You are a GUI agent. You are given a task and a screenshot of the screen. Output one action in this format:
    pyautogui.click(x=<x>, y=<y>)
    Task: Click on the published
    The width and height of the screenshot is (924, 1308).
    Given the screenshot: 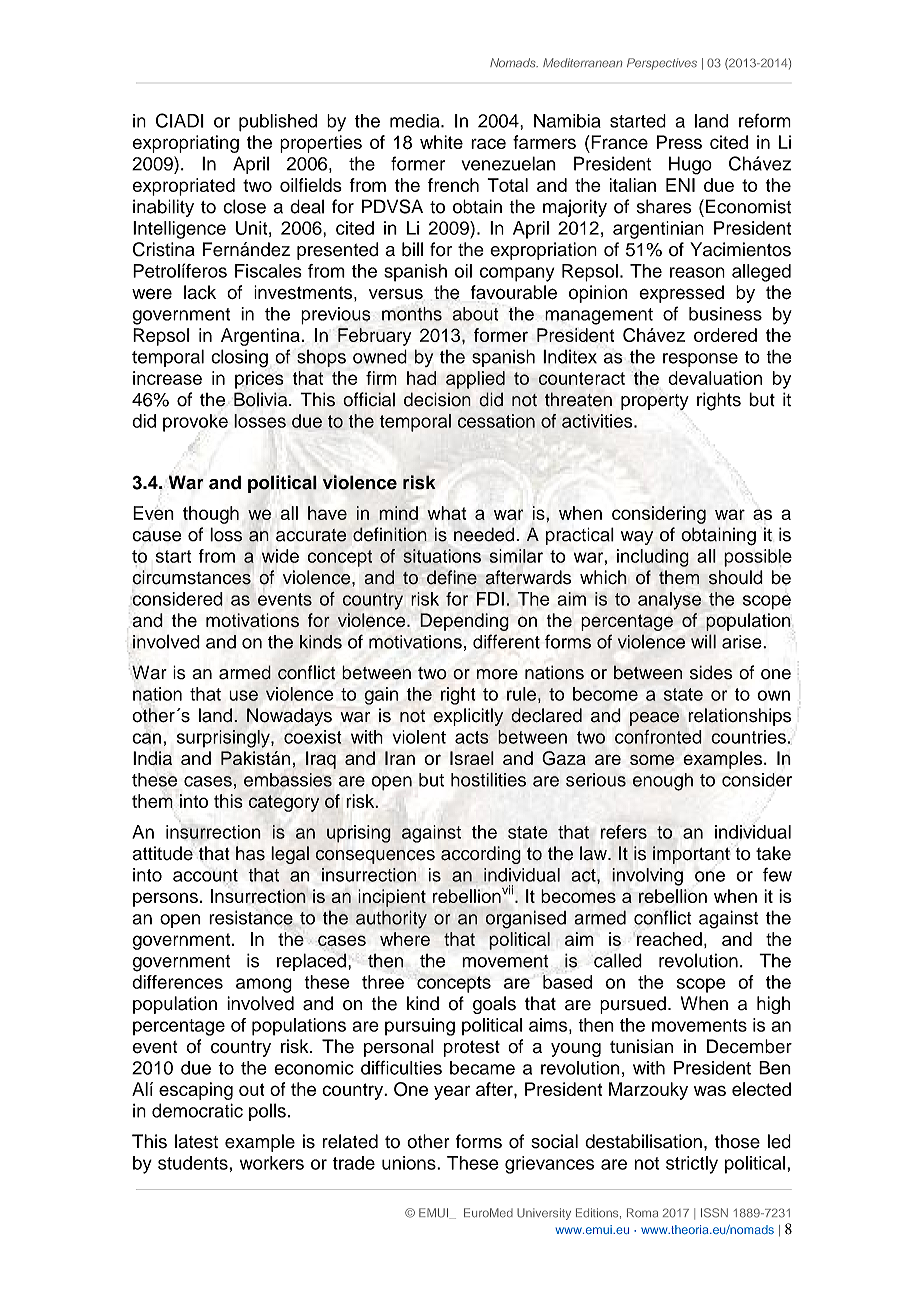 What is the action you would take?
    pyautogui.click(x=278, y=123)
